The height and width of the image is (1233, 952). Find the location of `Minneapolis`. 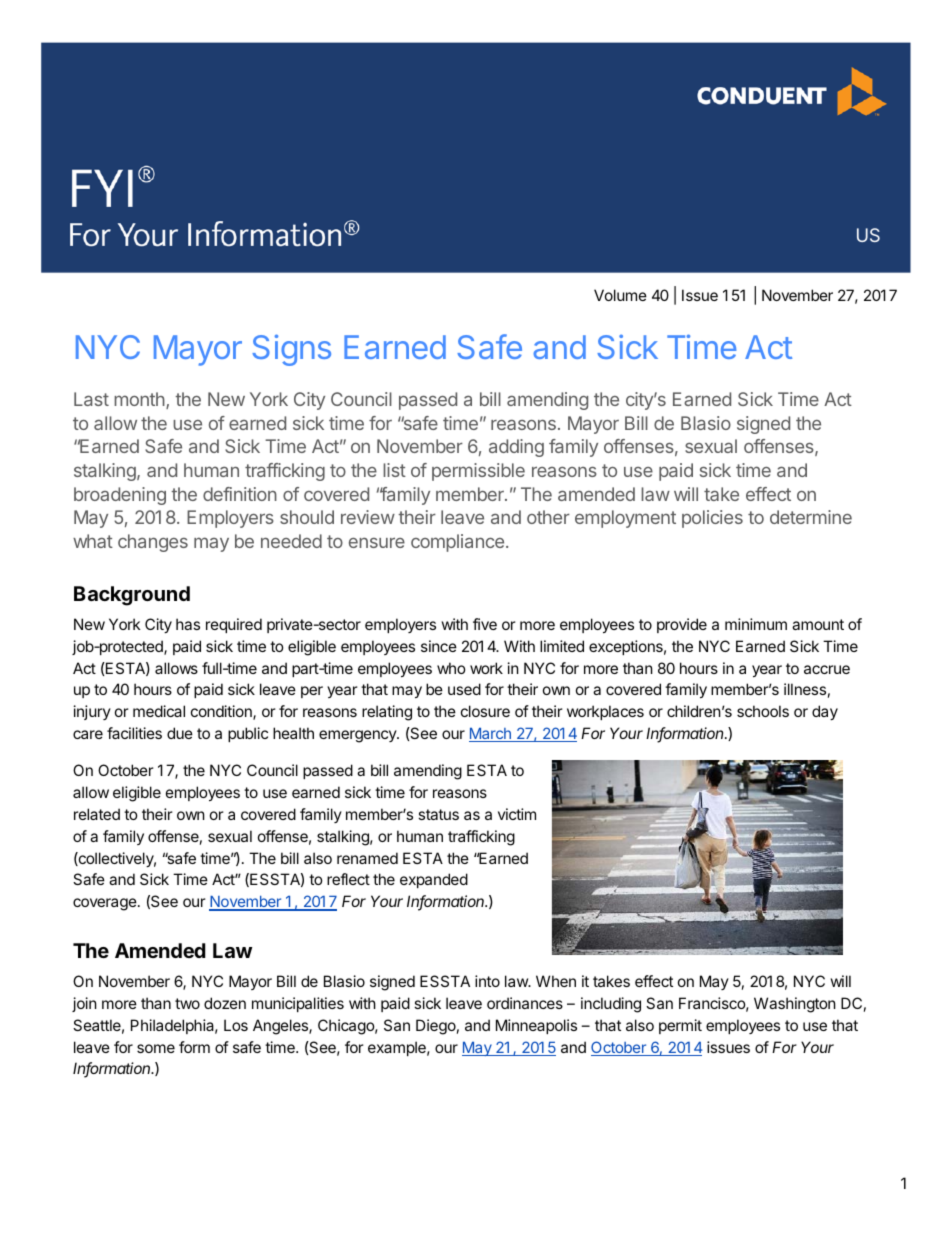

Minneapolis is located at coordinates (536, 1026).
